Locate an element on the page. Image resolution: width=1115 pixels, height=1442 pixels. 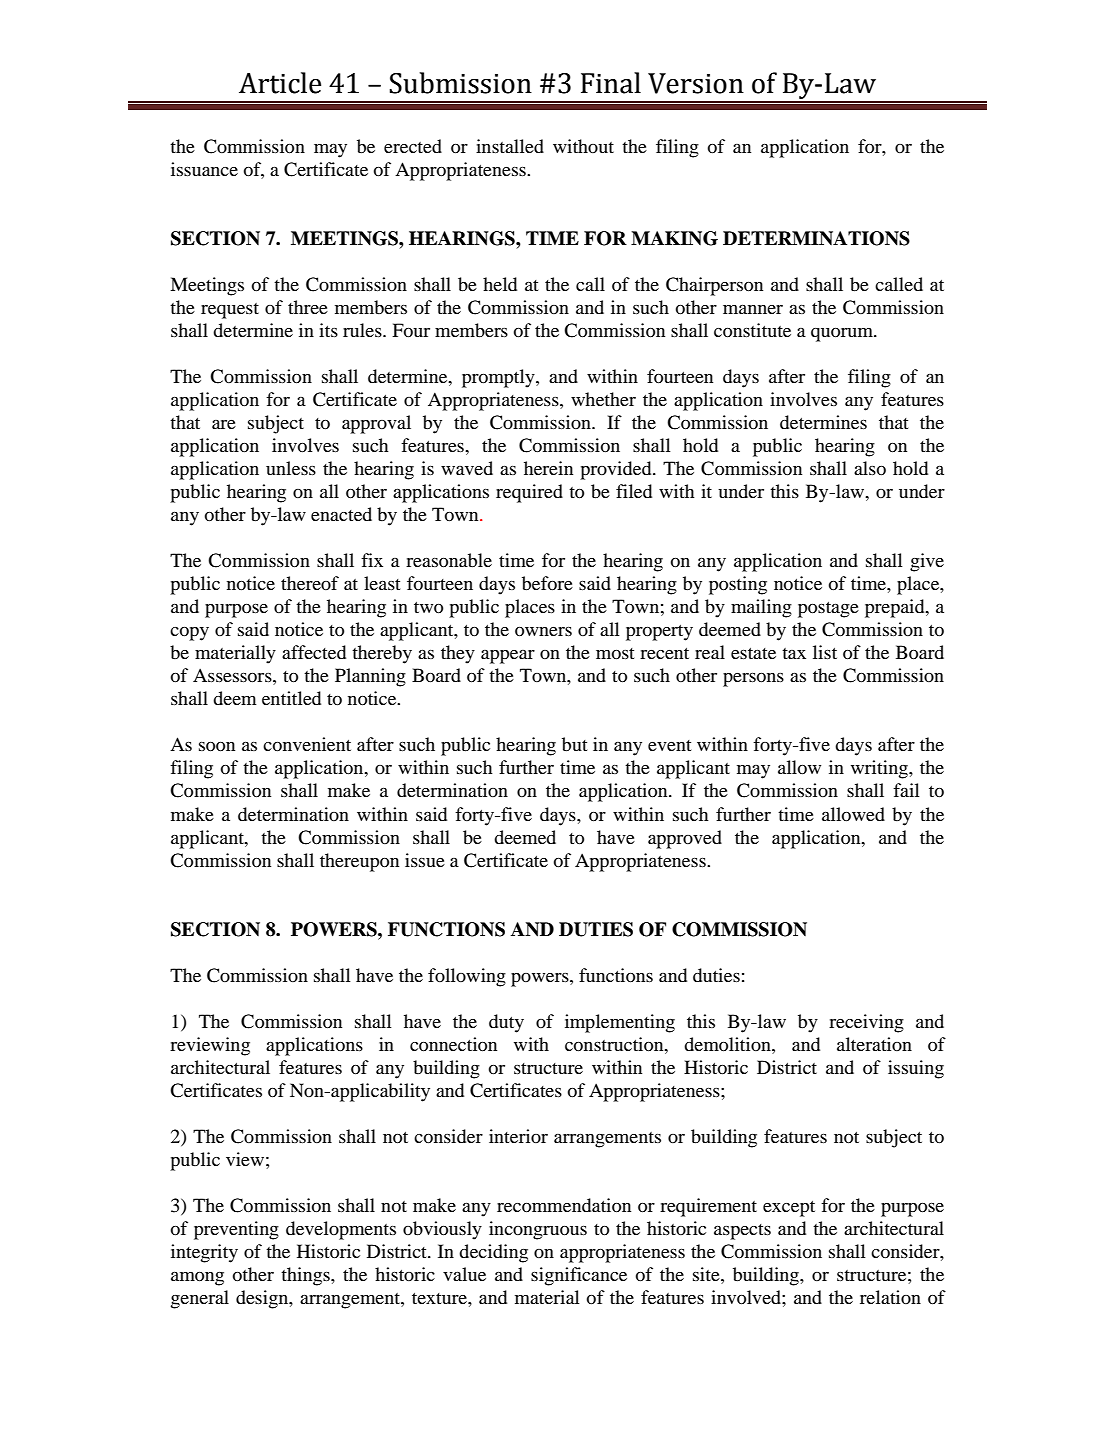
things is located at coordinates (306, 1276).
